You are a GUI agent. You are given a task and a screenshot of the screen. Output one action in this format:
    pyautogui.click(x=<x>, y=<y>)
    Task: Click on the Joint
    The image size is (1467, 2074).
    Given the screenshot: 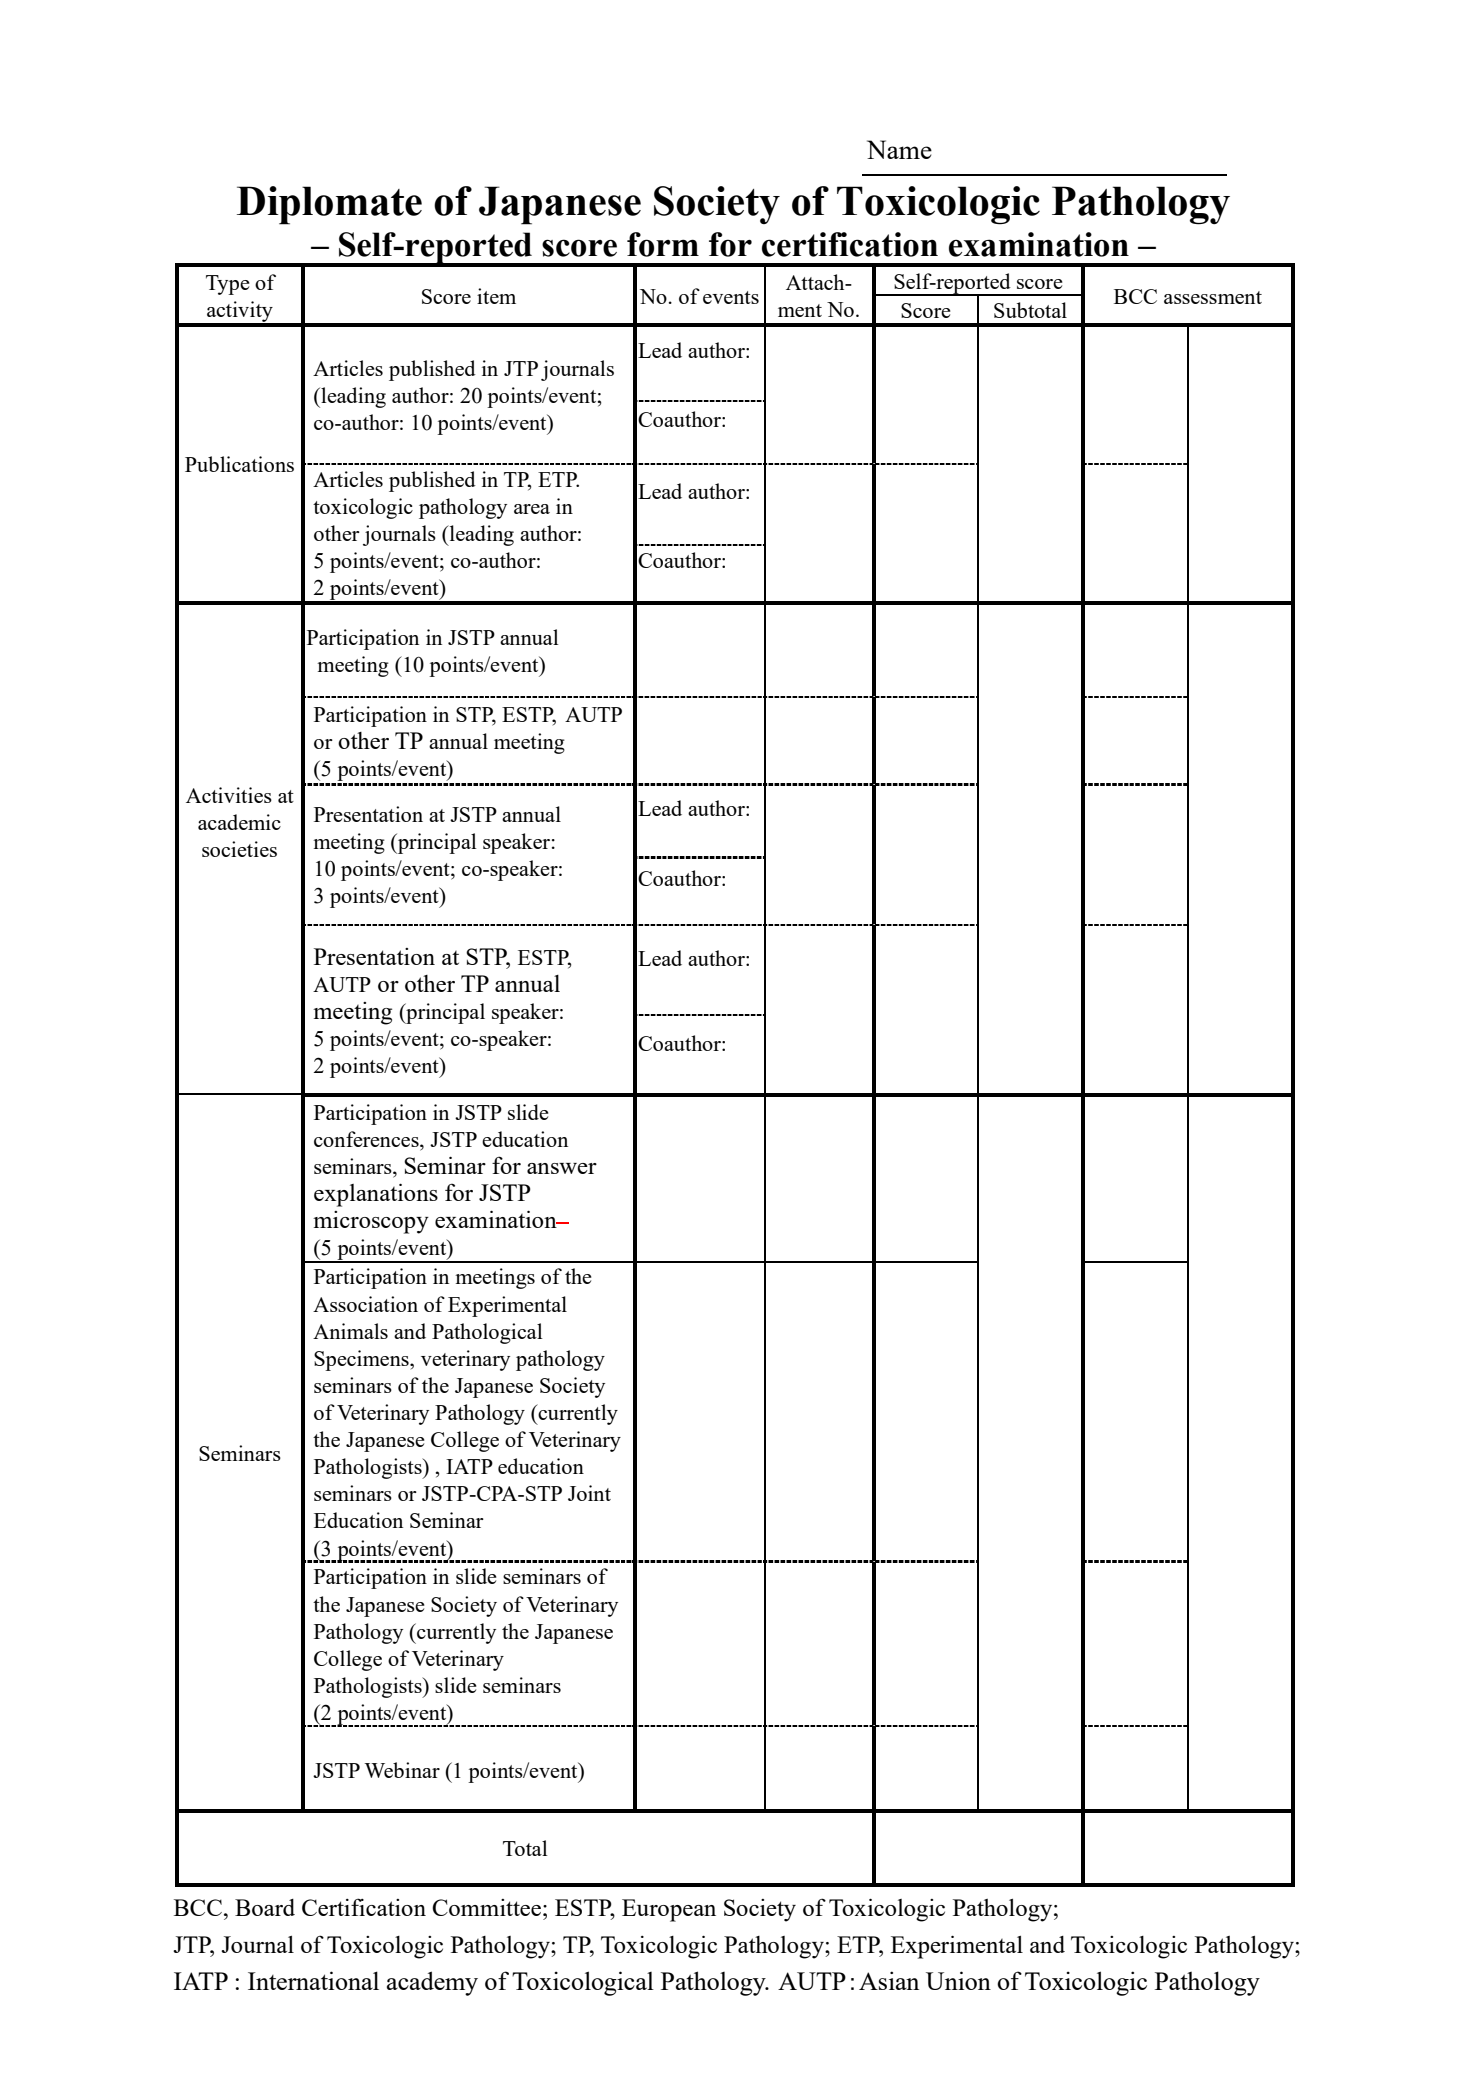 What is the action you would take?
    pyautogui.click(x=589, y=1493)
